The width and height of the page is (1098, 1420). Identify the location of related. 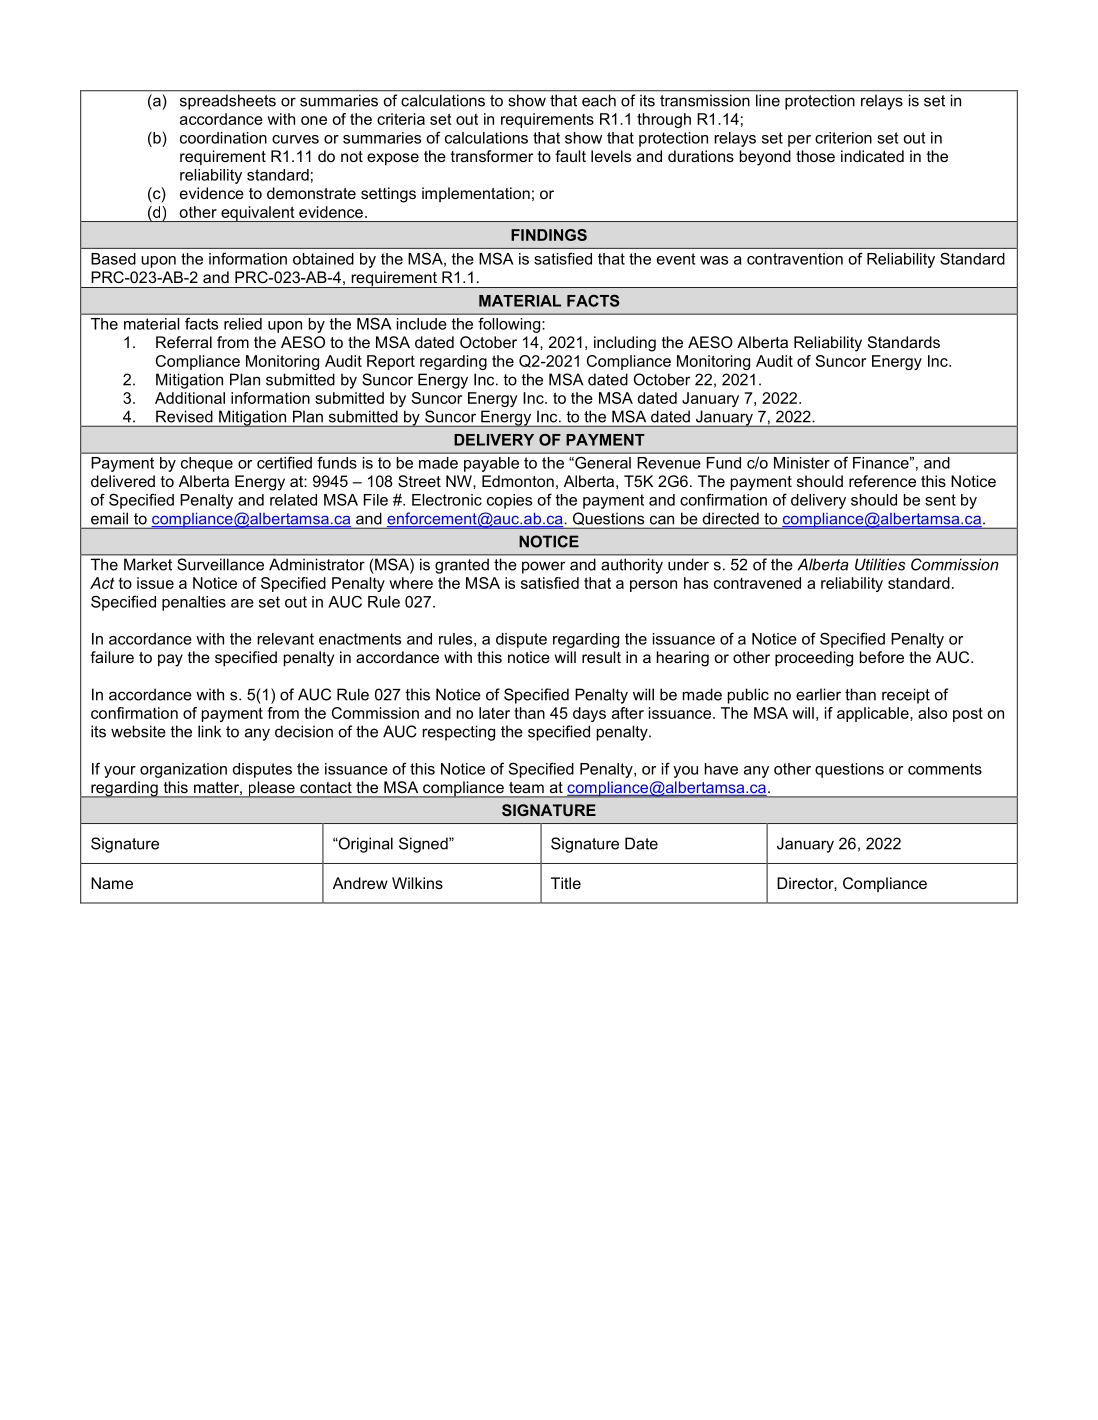
(293, 500).
